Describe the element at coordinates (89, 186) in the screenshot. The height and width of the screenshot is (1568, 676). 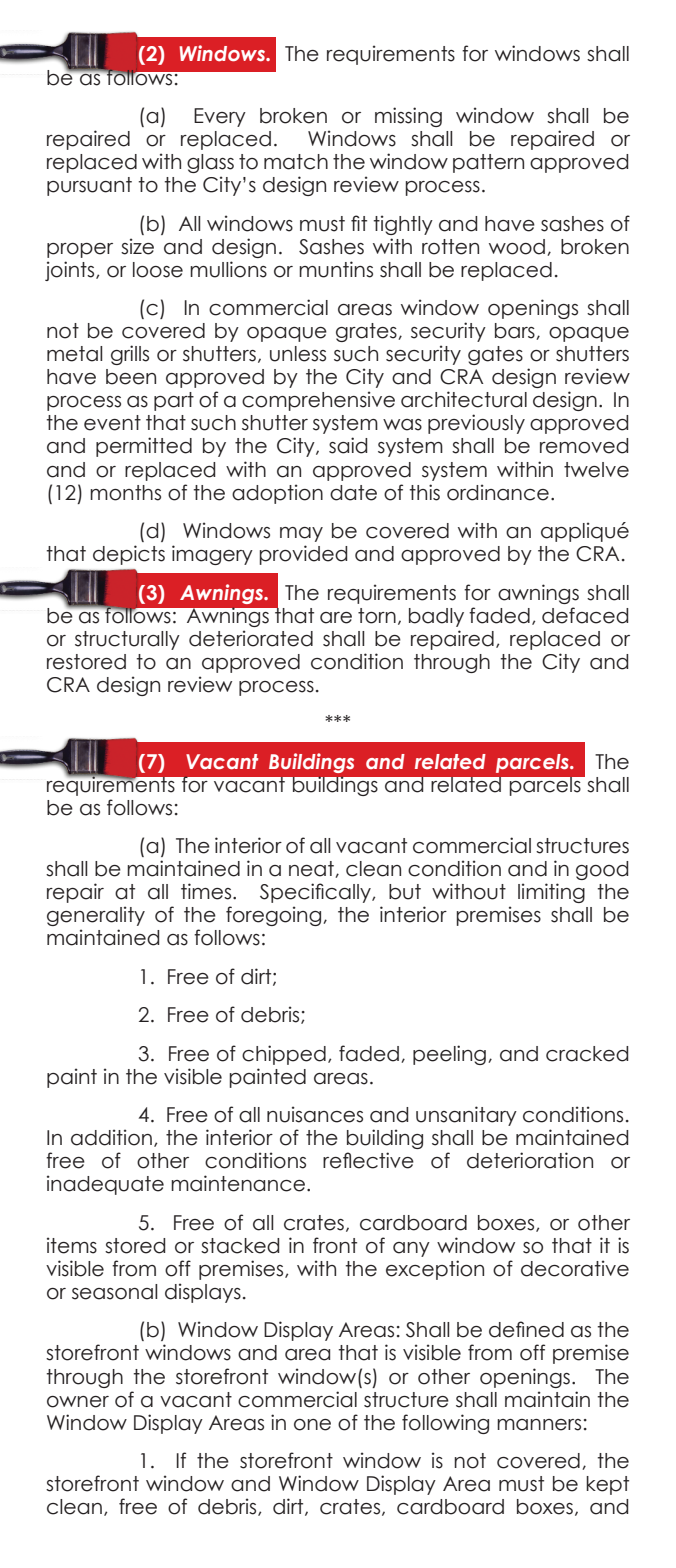
I see `pursuant` at that location.
